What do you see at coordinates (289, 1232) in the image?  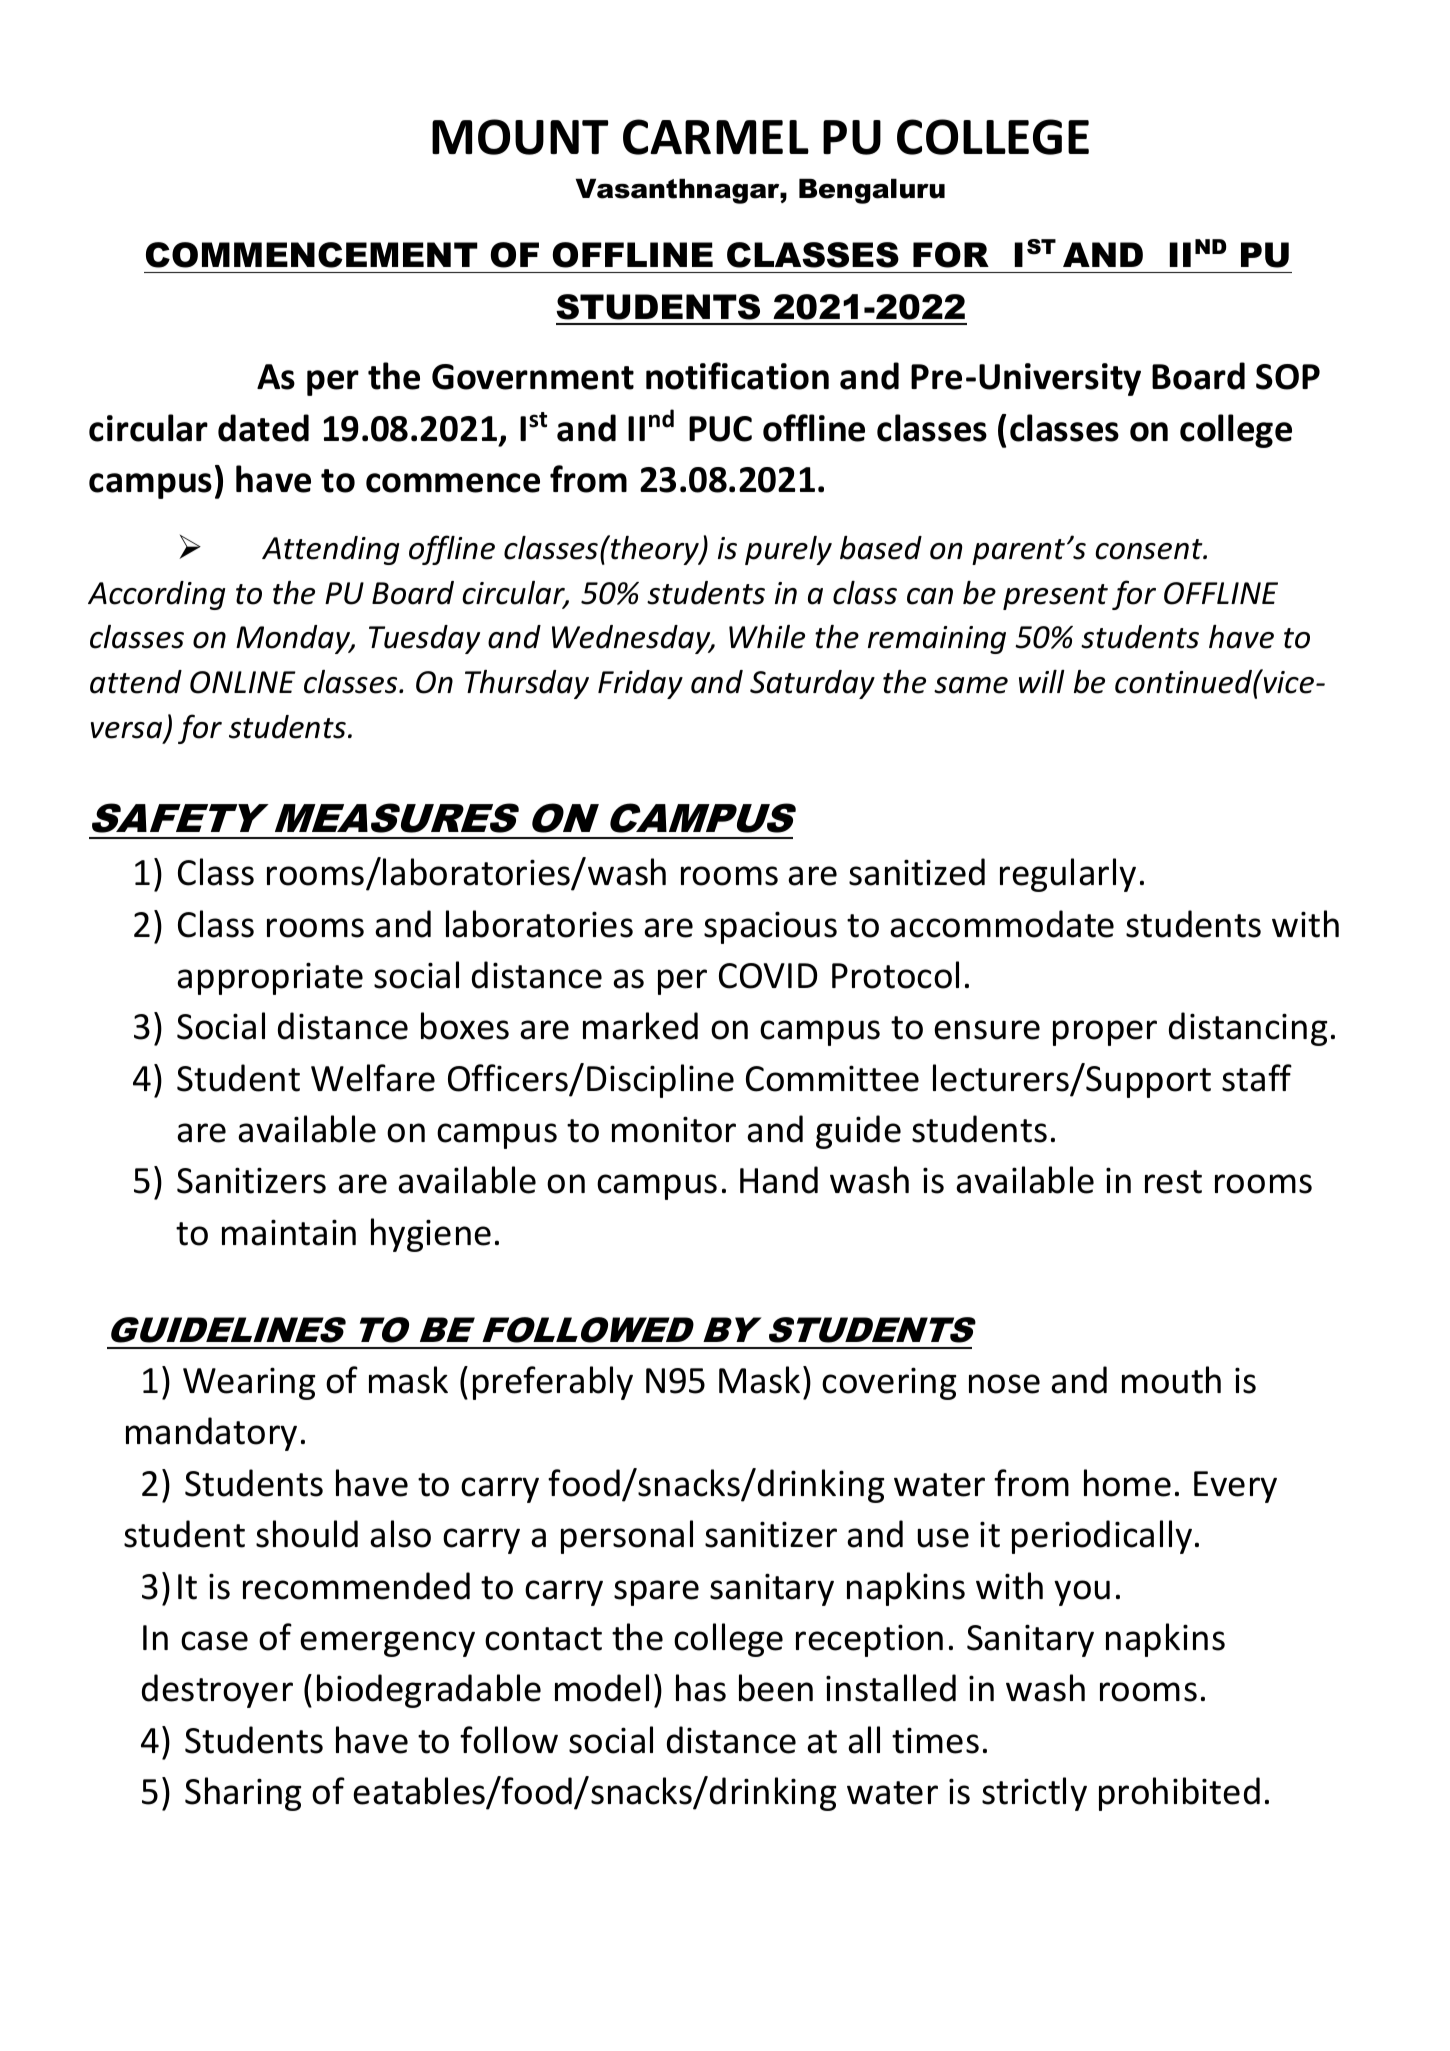 I see `maintain` at bounding box center [289, 1232].
